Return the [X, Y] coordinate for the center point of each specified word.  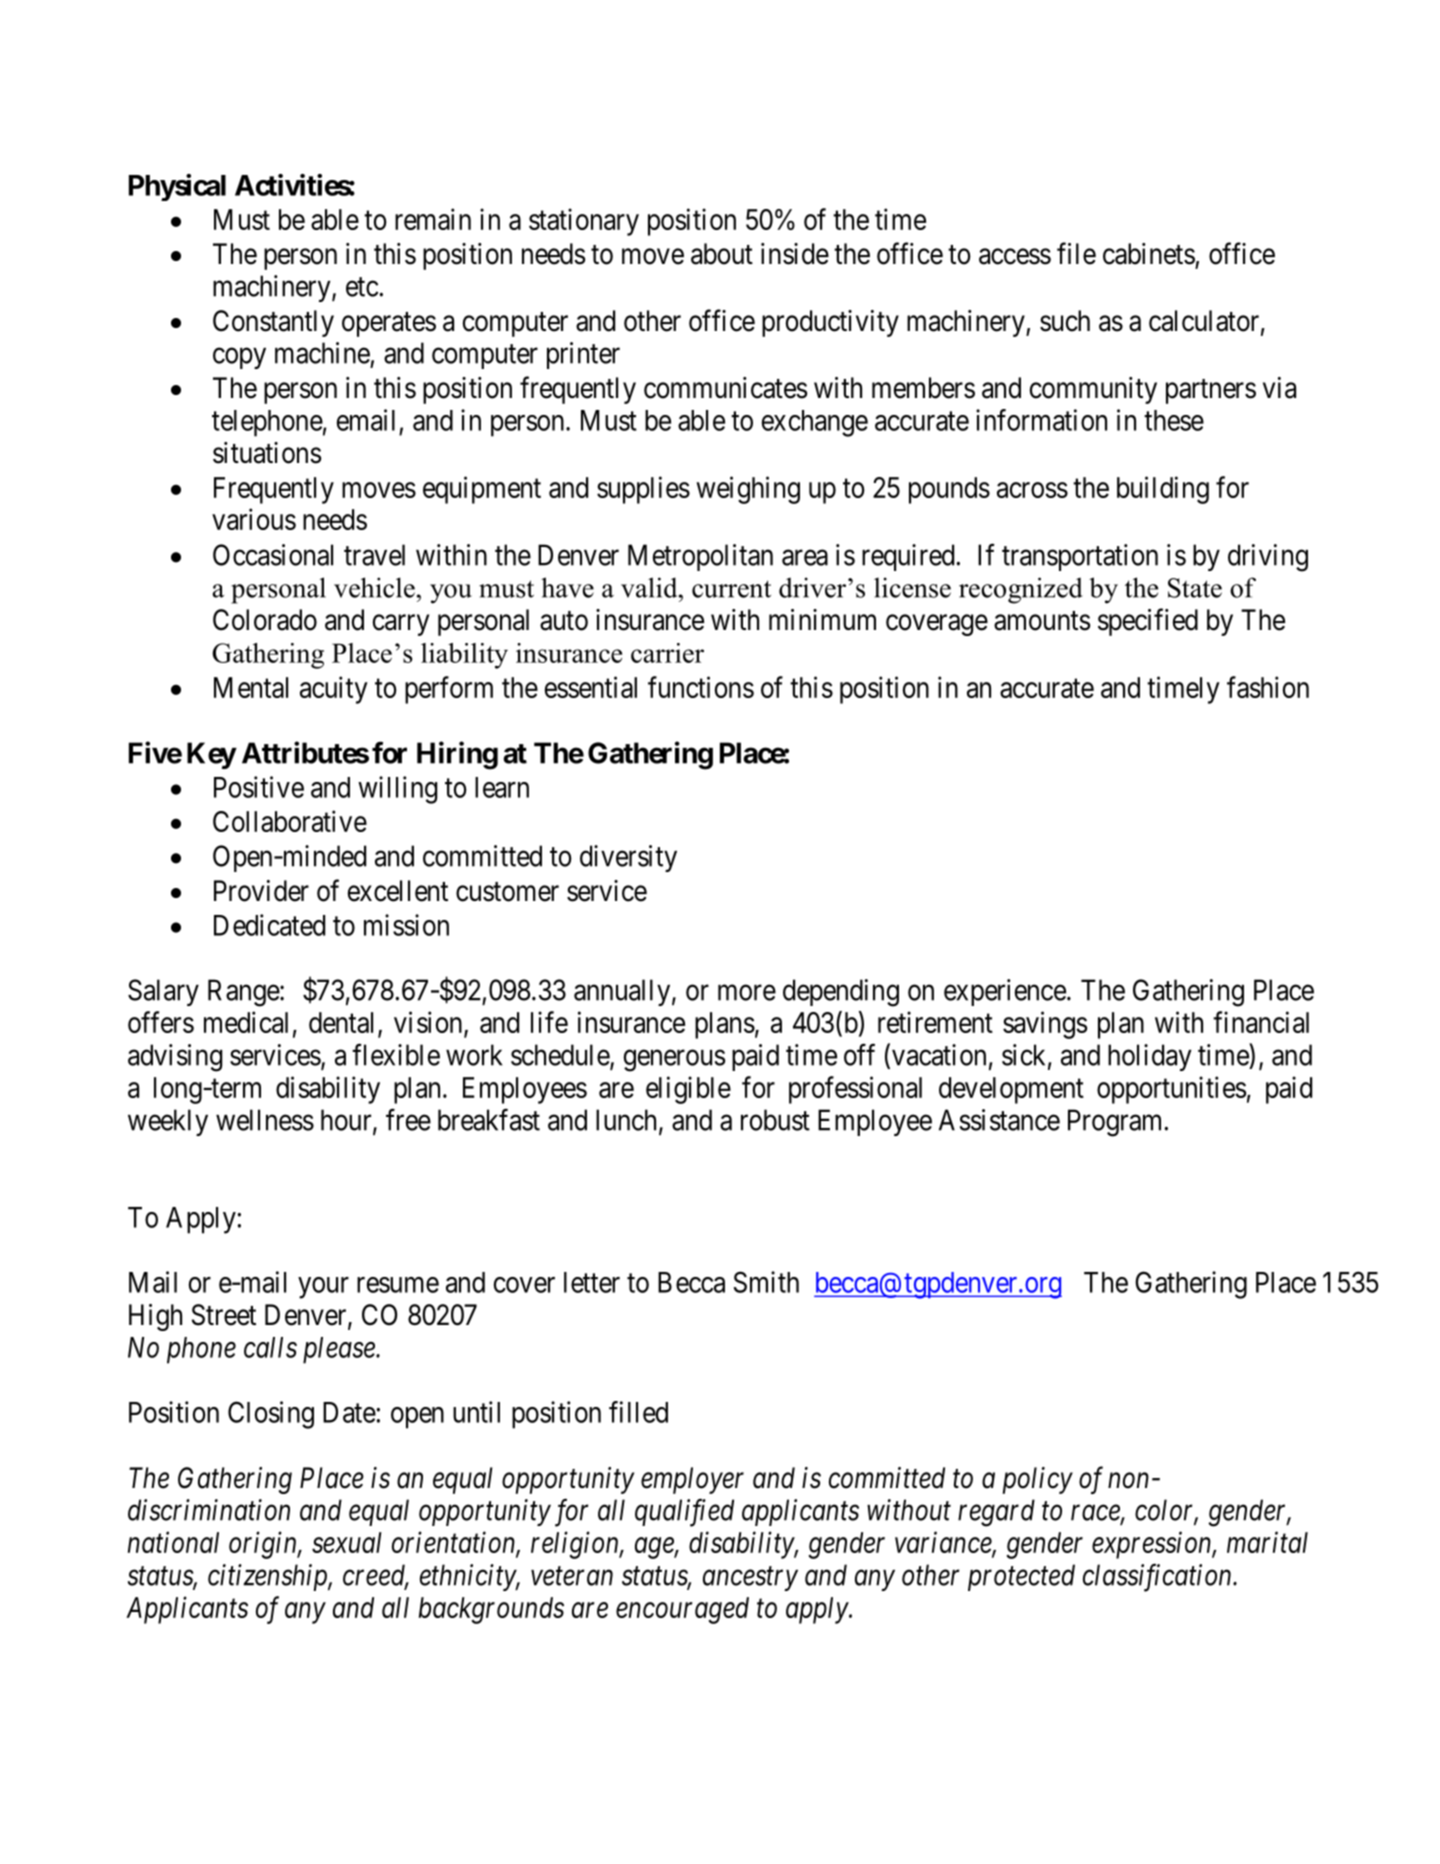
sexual [347, 1542]
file [1076, 253]
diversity [628, 858]
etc [362, 287]
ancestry [750, 1579]
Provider [261, 891]
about [722, 254]
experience [1005, 992]
